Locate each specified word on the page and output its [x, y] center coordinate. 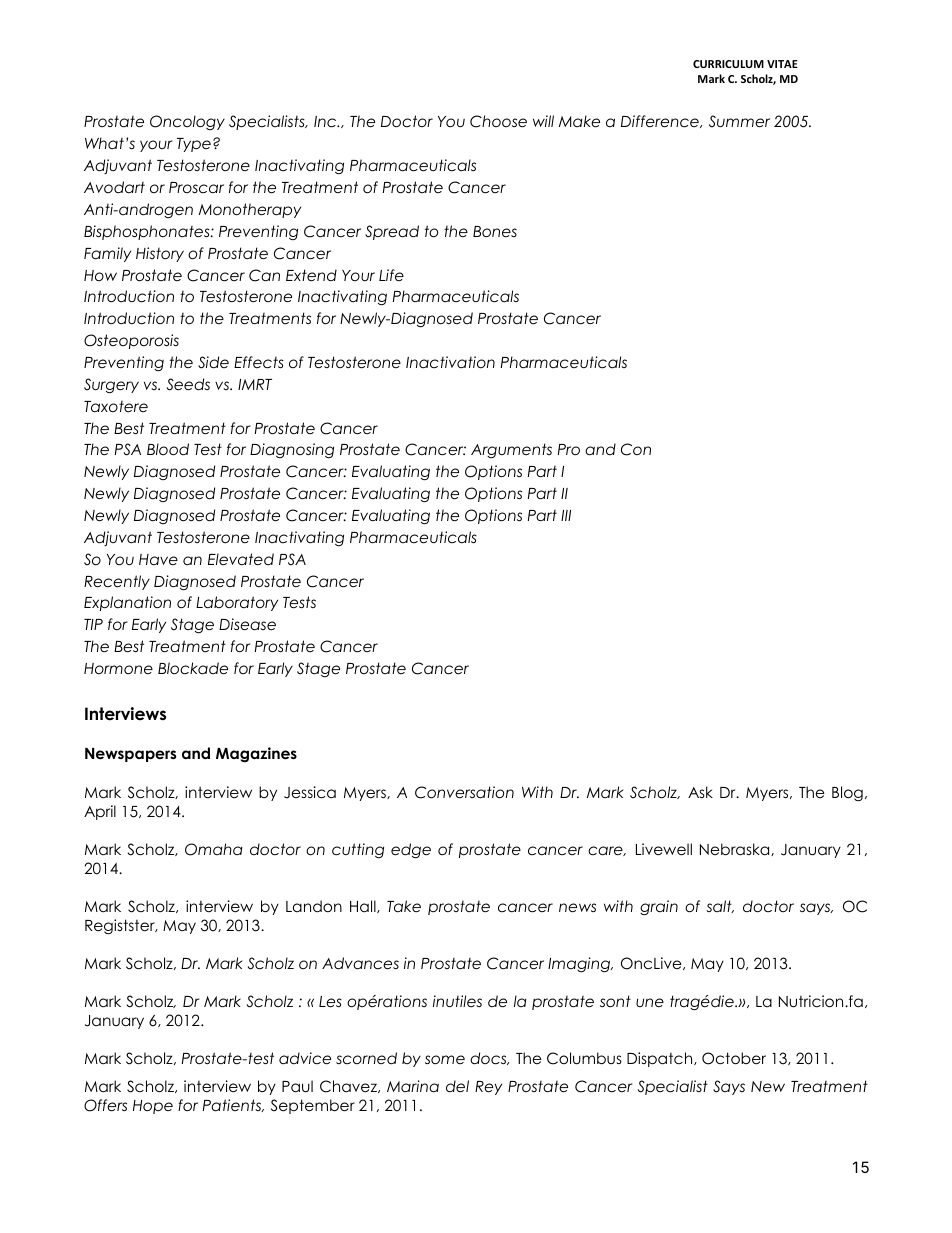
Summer [739, 121]
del [457, 1086]
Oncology [187, 122]
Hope [153, 1107]
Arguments [511, 450]
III [566, 515]
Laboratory [237, 603]
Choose [498, 121]
